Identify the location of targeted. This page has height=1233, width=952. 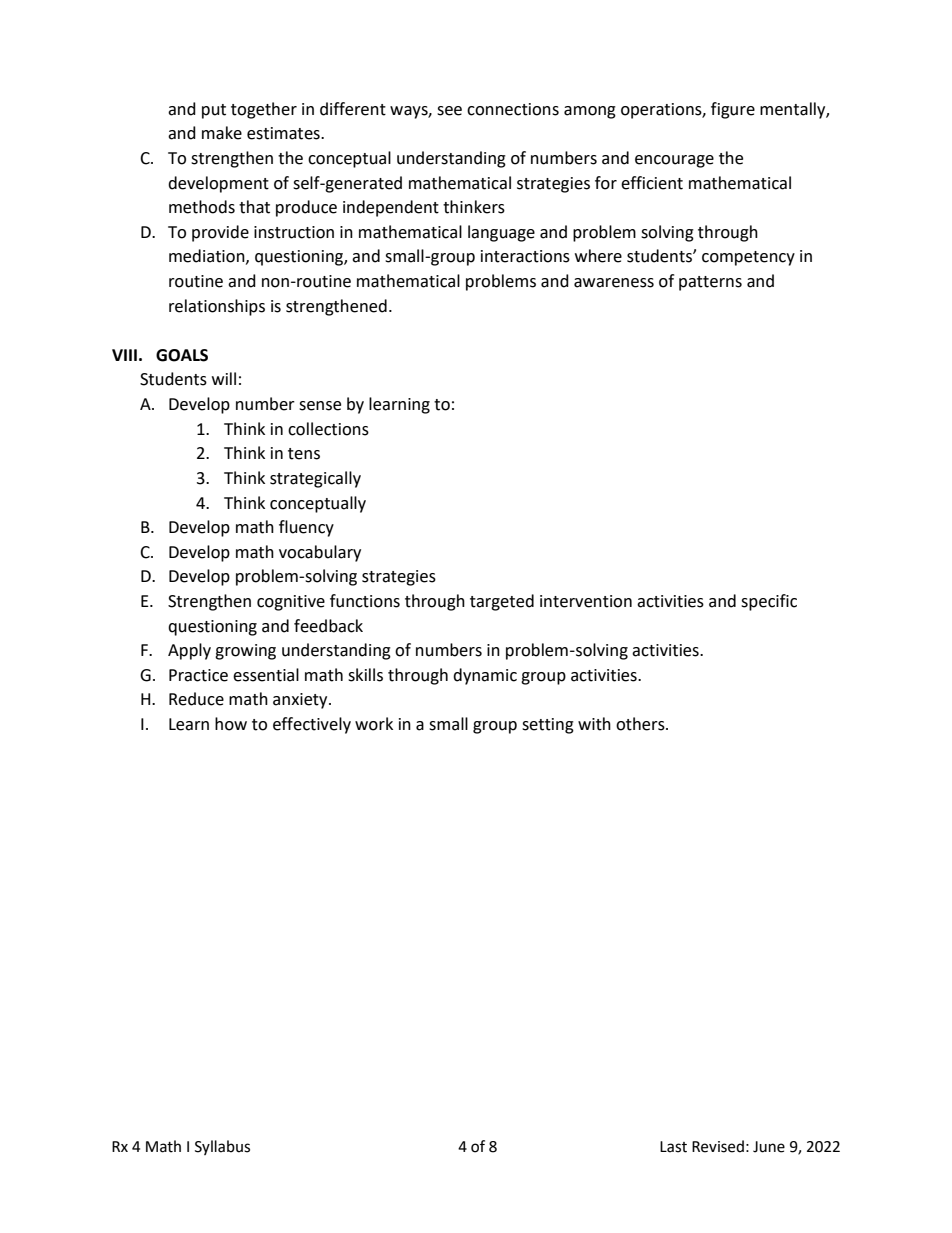
(502, 602).
